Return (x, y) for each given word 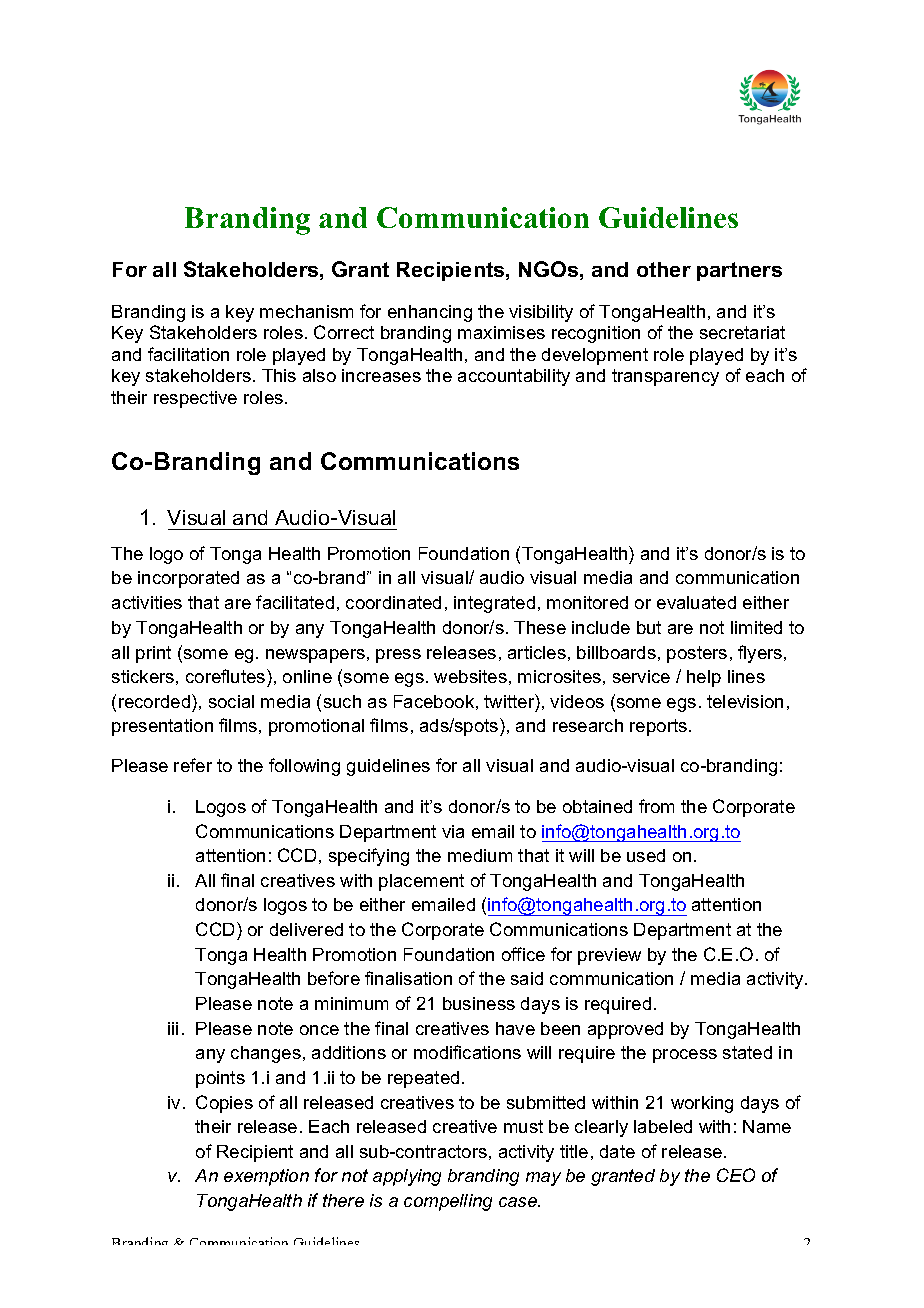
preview (609, 956)
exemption (266, 1177)
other (664, 269)
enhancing (430, 313)
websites (470, 676)
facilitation (188, 354)
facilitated (295, 602)
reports (658, 727)
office (523, 954)
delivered (306, 929)
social (231, 701)
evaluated (696, 602)
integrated (494, 604)
